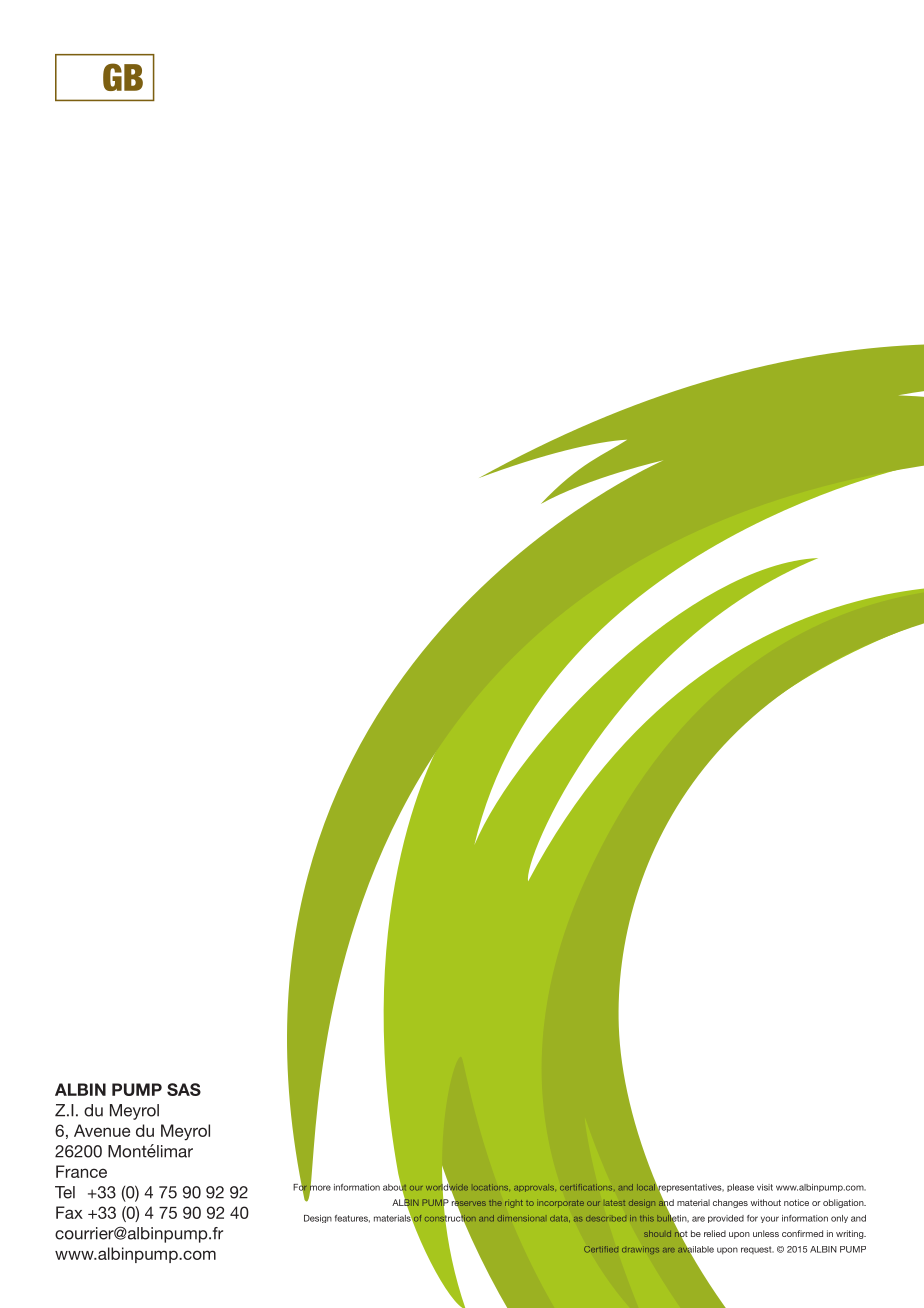 This screenshot has height=1308, width=924. What do you see at coordinates (765, 1187) in the screenshot?
I see `visit` at bounding box center [765, 1187].
